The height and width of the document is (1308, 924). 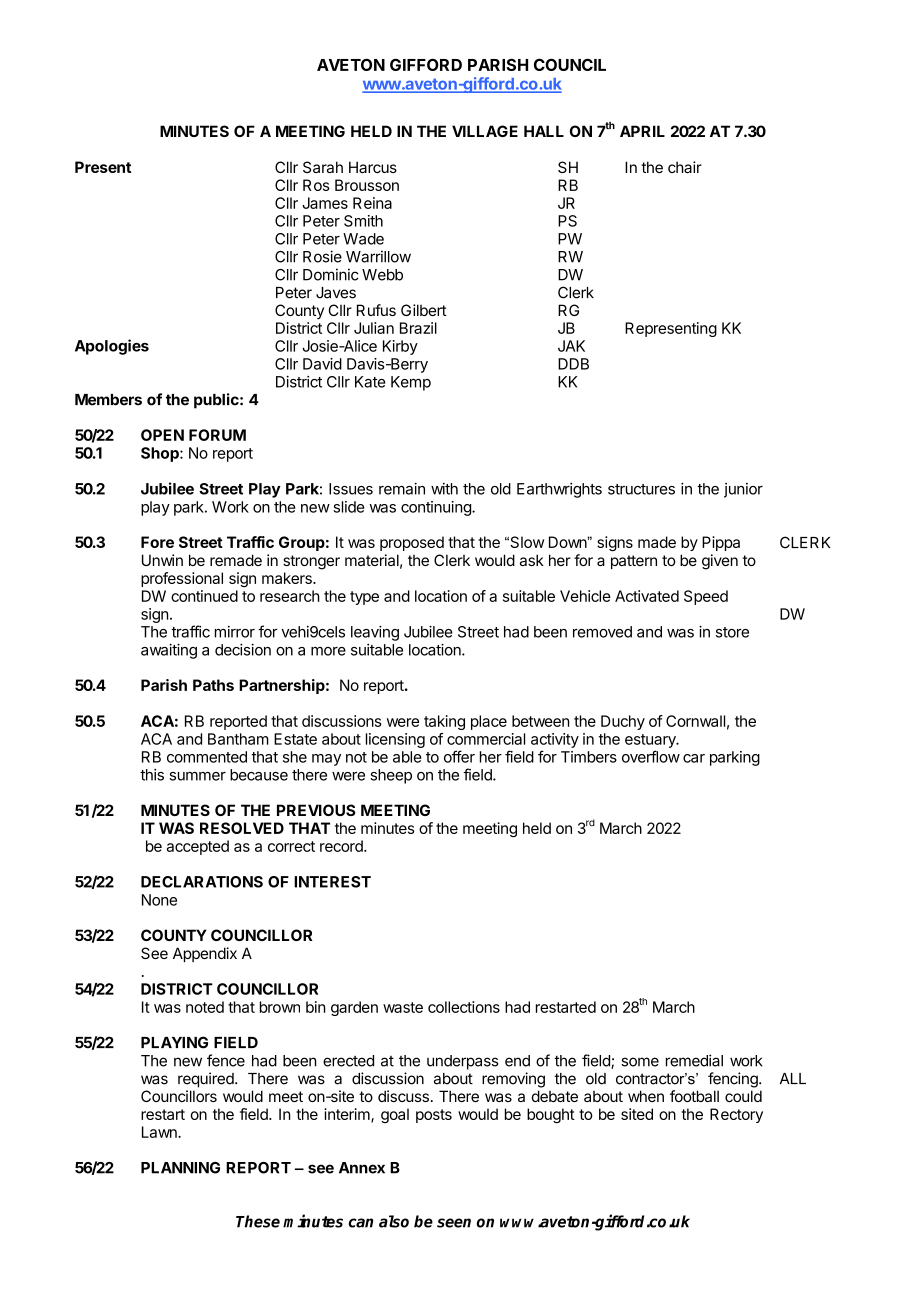 I want to click on structures, so click(x=641, y=489).
